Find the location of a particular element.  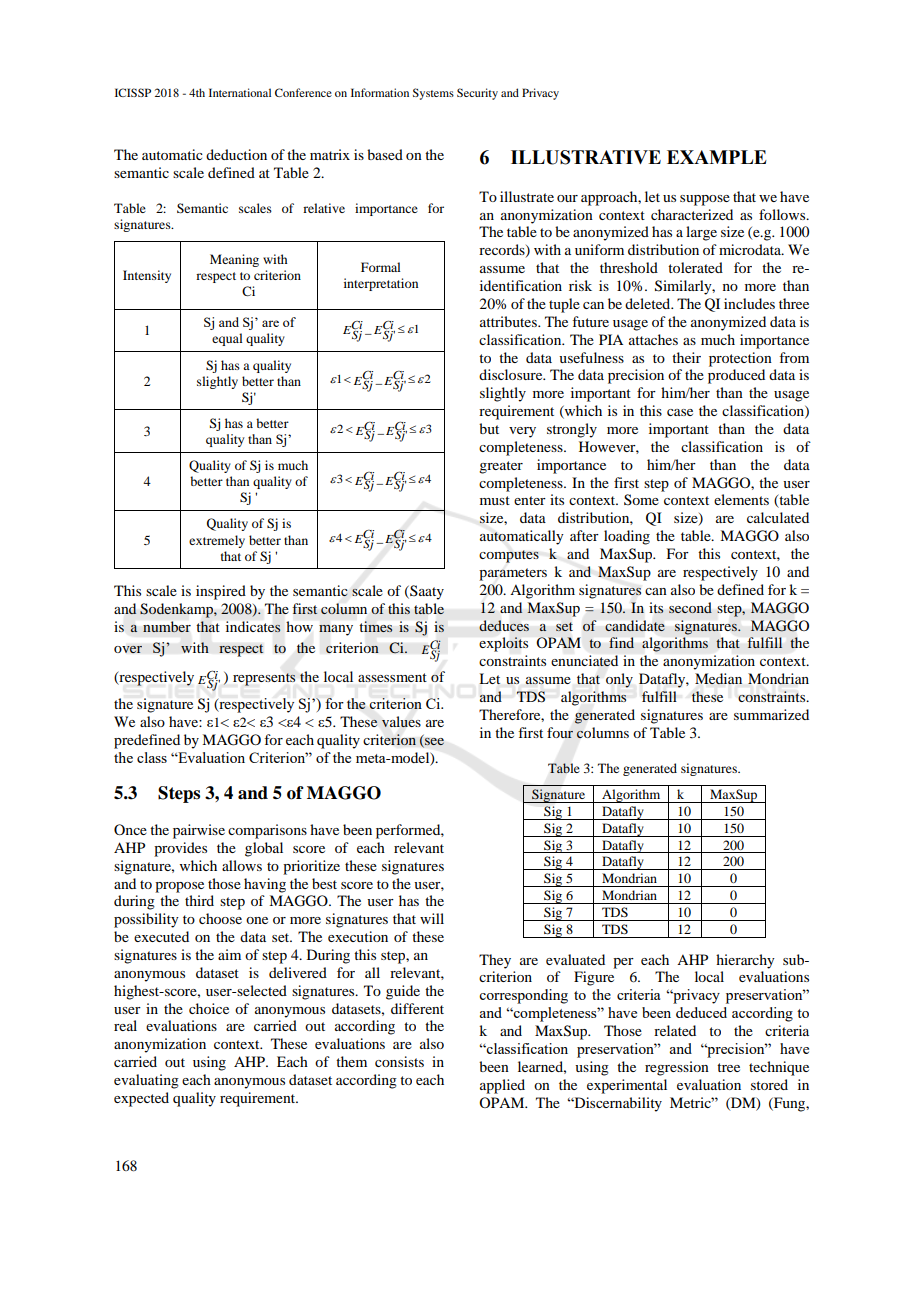

assessment is located at coordinates (392, 677).
